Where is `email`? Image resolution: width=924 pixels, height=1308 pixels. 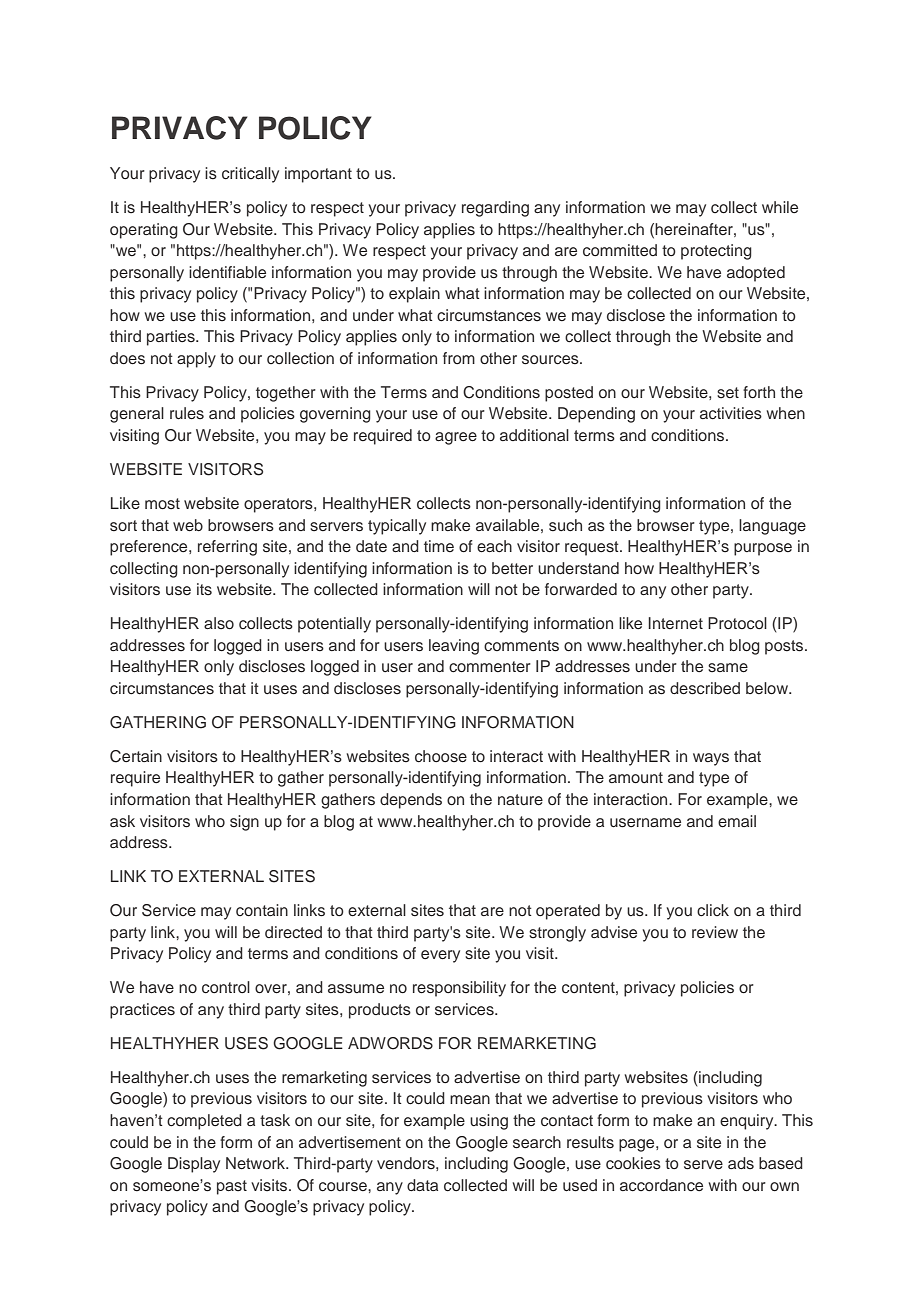 email is located at coordinates (737, 821).
